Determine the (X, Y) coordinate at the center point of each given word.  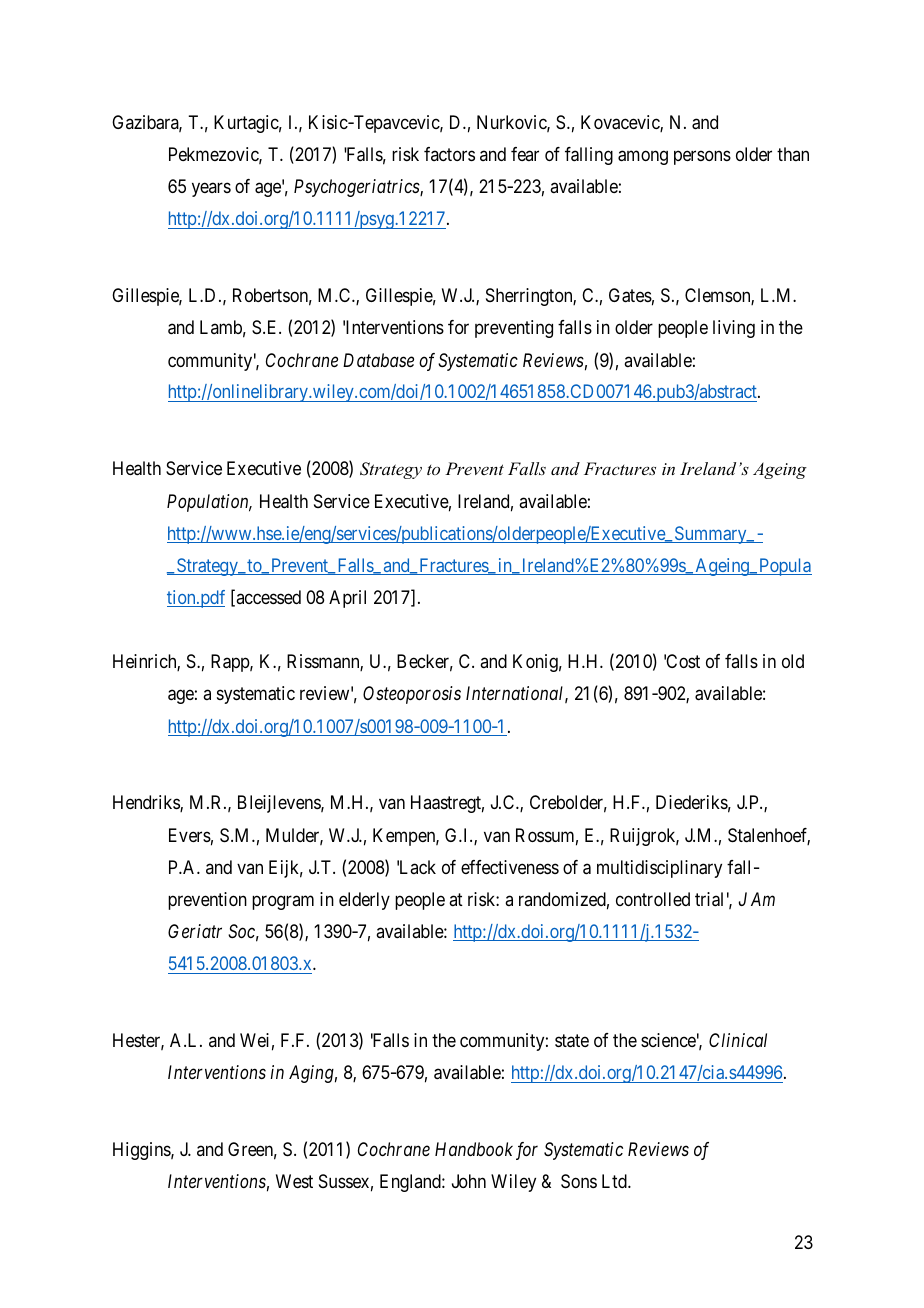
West (294, 1181)
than (793, 154)
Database (378, 360)
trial (709, 899)
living (734, 329)
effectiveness (510, 867)
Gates (630, 295)
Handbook (474, 1149)
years (211, 190)
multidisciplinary (659, 869)
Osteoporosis (412, 695)
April (347, 599)
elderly (364, 901)
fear (525, 154)
